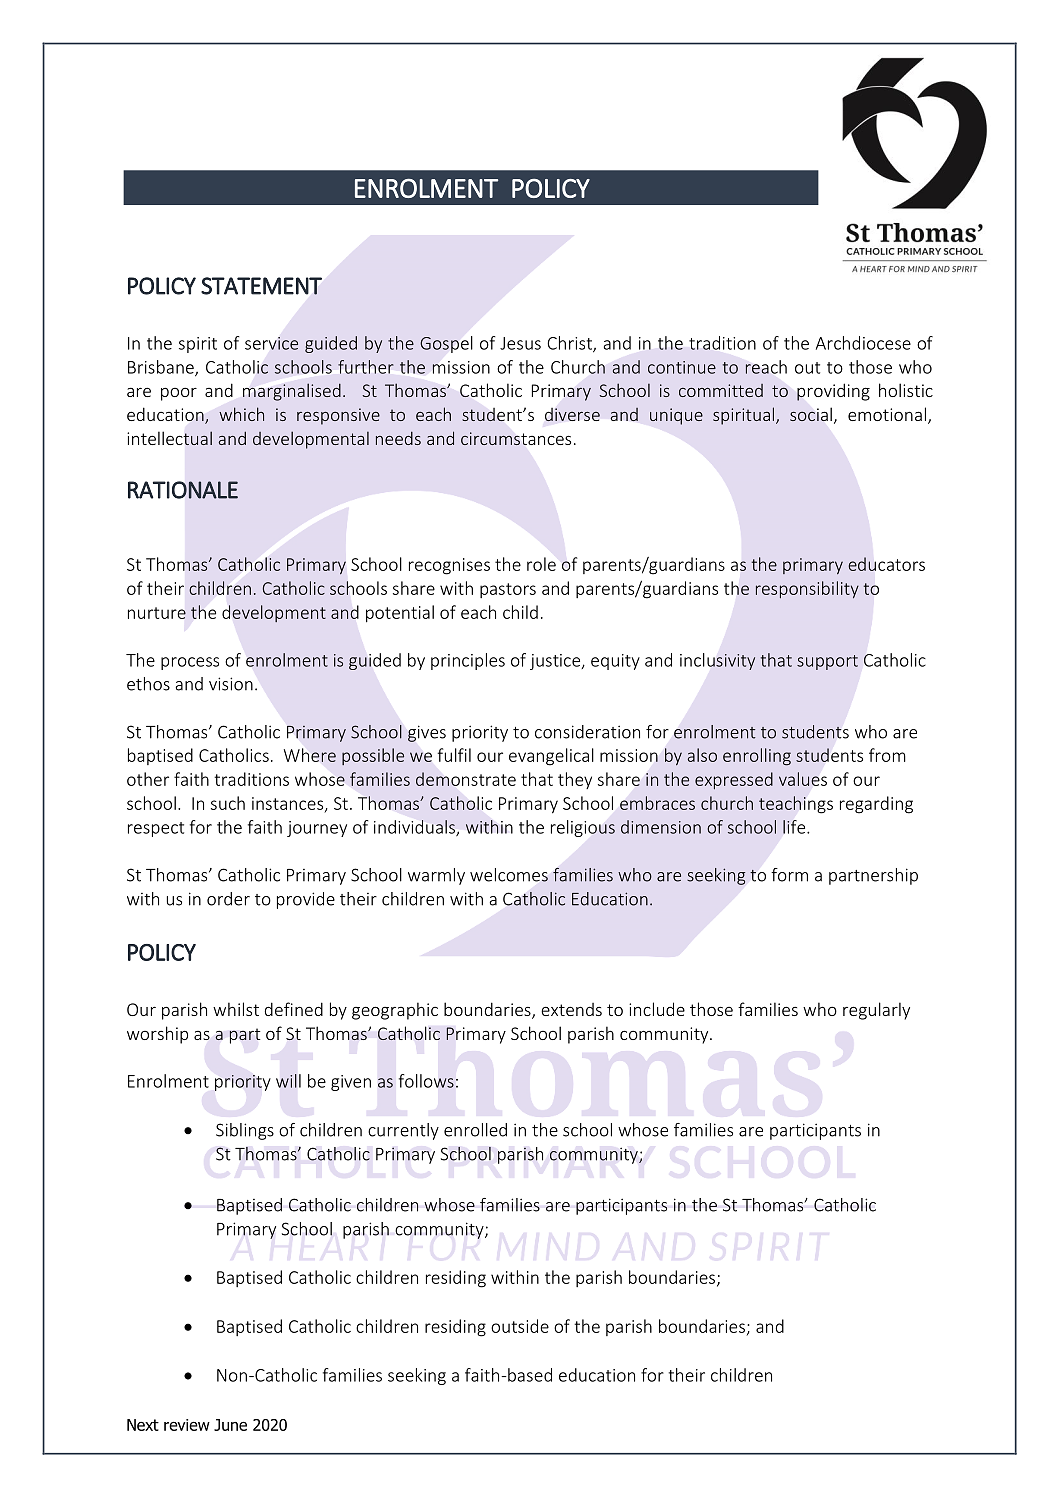  What do you see at coordinates (231, 684) in the page?
I see `vision` at bounding box center [231, 684].
